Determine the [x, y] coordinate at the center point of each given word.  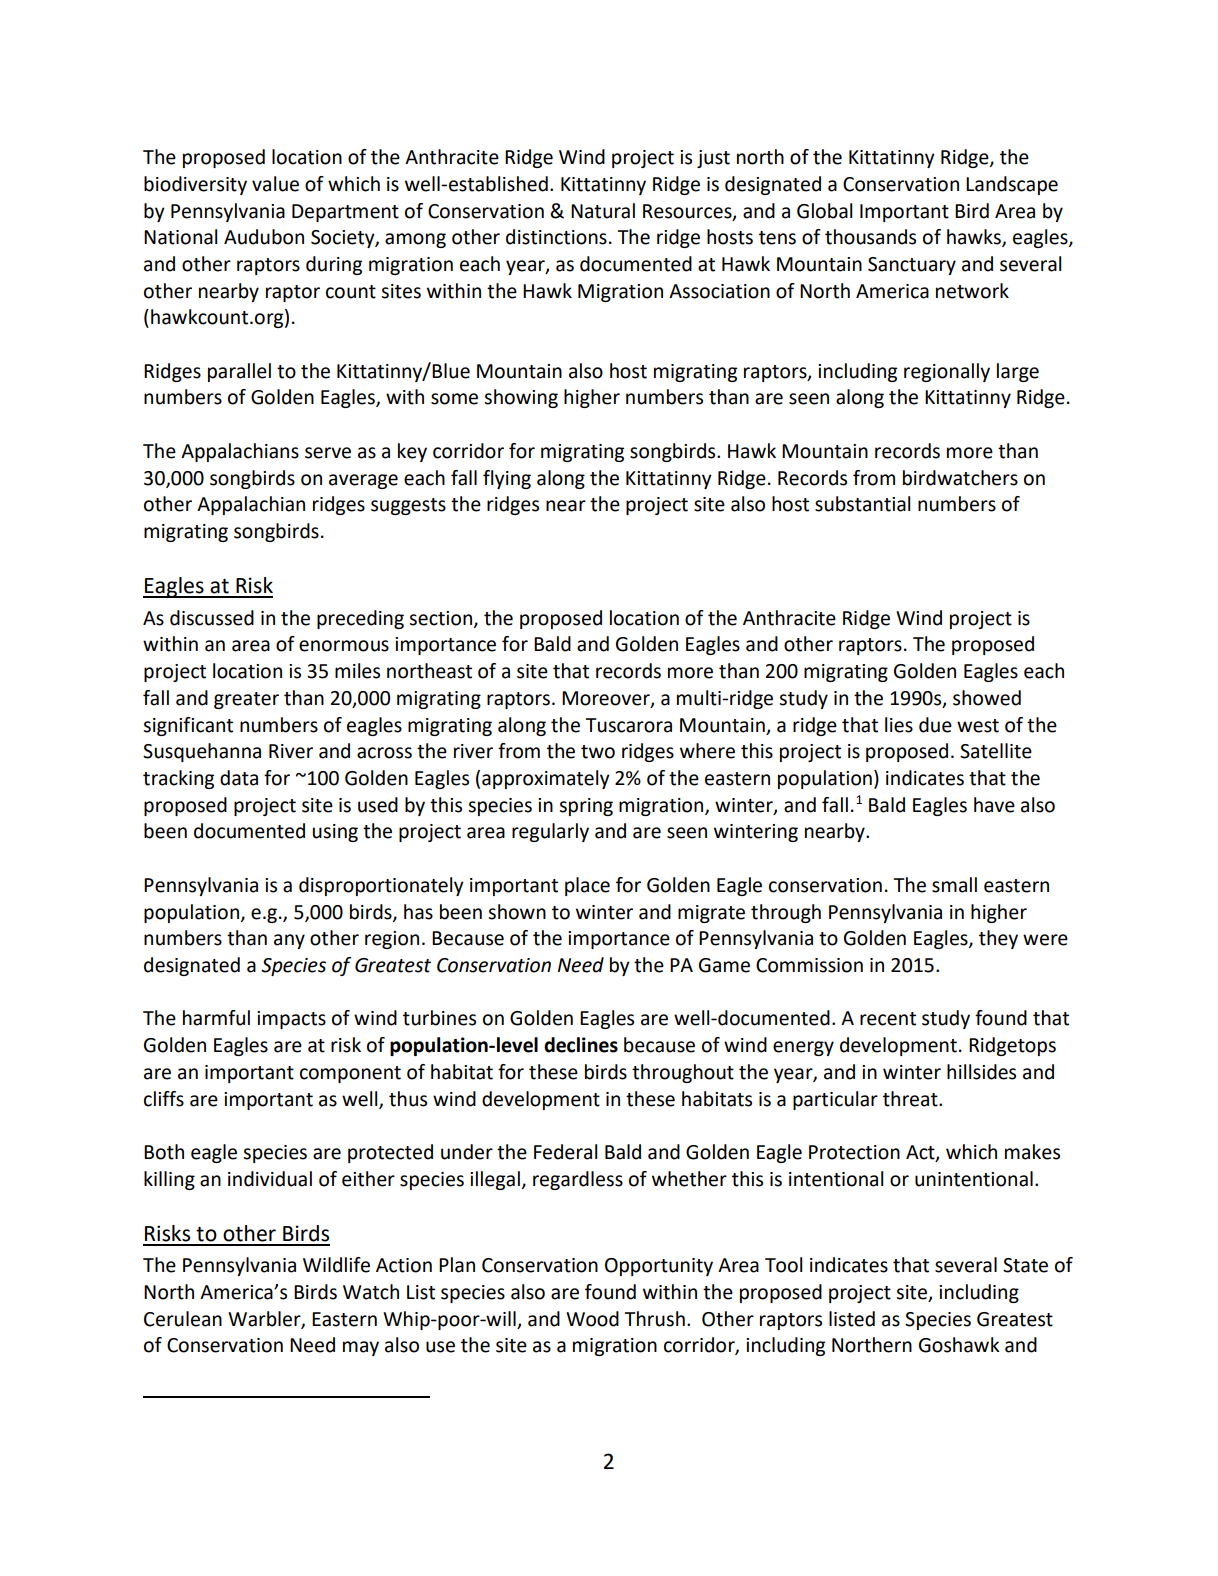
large [1018, 372]
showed [987, 698]
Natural [603, 211]
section [442, 619]
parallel [239, 372]
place [587, 886]
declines [581, 1045]
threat [911, 1099]
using [335, 833]
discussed [212, 618]
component [350, 1074]
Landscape [1012, 185]
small [954, 885]
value [275, 184]
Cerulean [183, 1319]
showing [521, 398]
